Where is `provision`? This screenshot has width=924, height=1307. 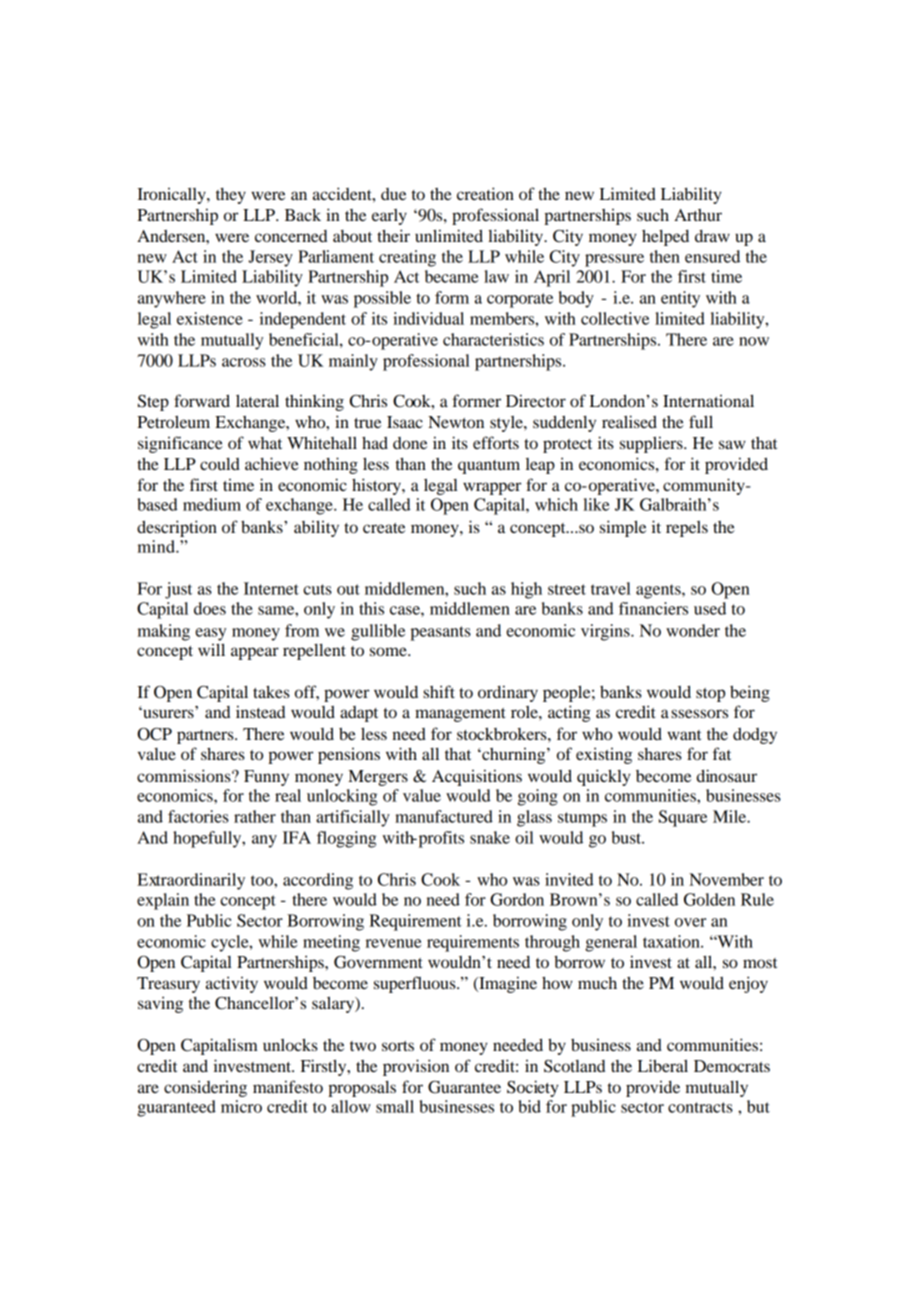
provision is located at coordinates (416, 1067).
